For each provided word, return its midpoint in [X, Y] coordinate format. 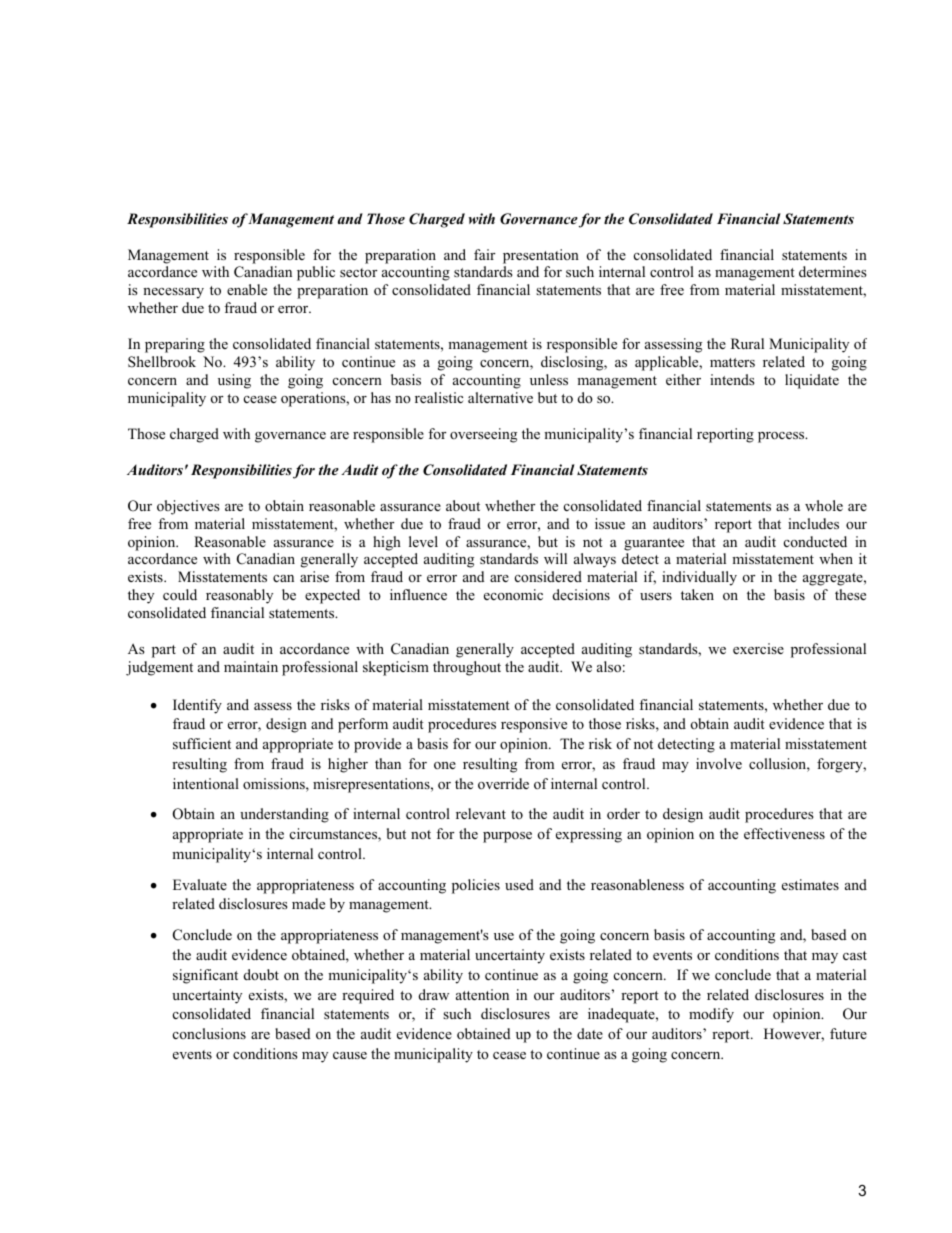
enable [247, 289]
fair [484, 254]
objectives [188, 507]
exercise [758, 648]
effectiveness [784, 833]
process [782, 437]
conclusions [209, 1033]
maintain [251, 666]
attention [482, 994]
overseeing [483, 435]
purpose [507, 837]
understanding [284, 815]
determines [833, 271]
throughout [467, 668]
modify [711, 1015]
